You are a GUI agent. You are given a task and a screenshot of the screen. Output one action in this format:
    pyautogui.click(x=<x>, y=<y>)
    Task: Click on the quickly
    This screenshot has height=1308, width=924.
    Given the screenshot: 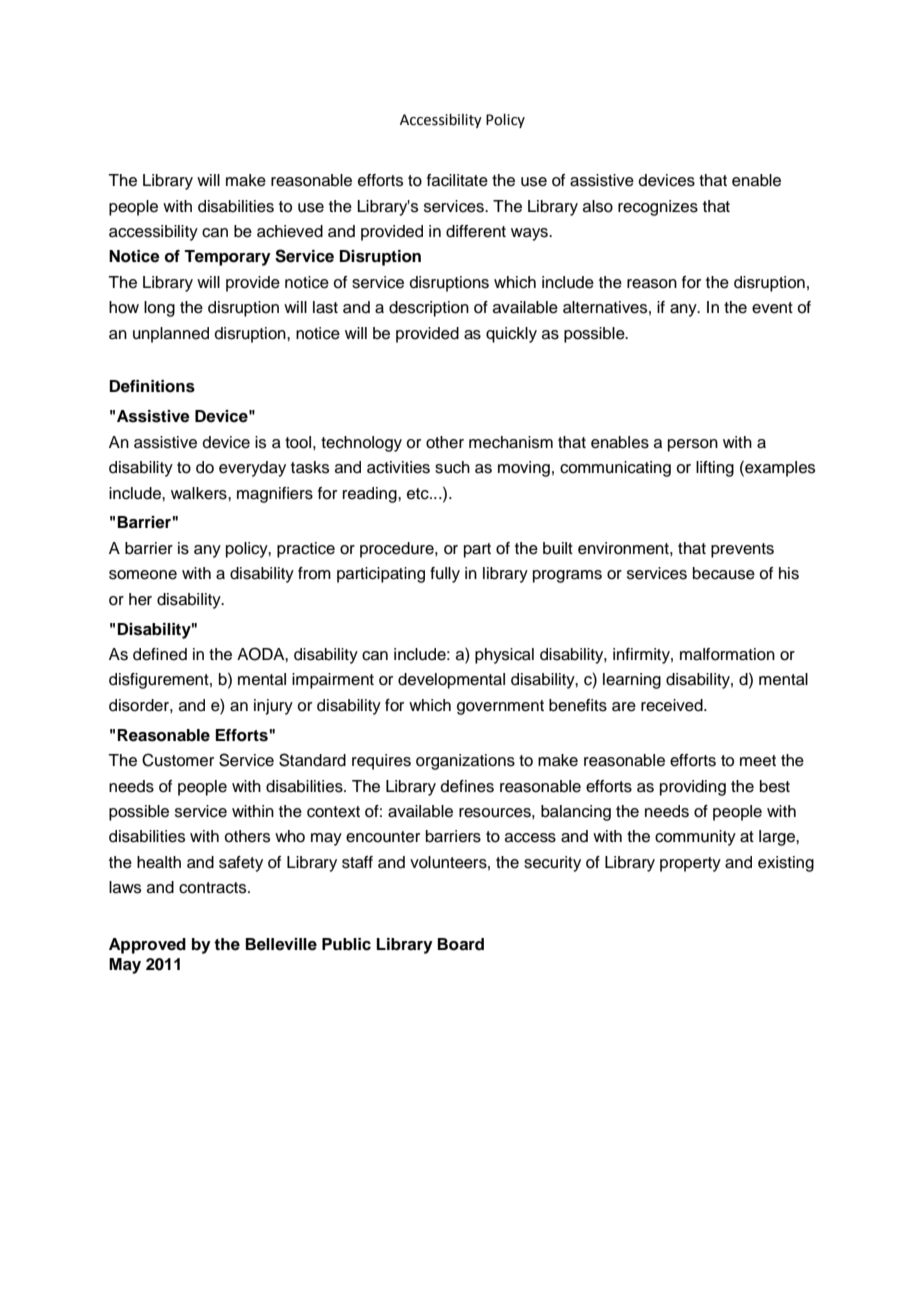 What is the action you would take?
    pyautogui.click(x=511, y=335)
